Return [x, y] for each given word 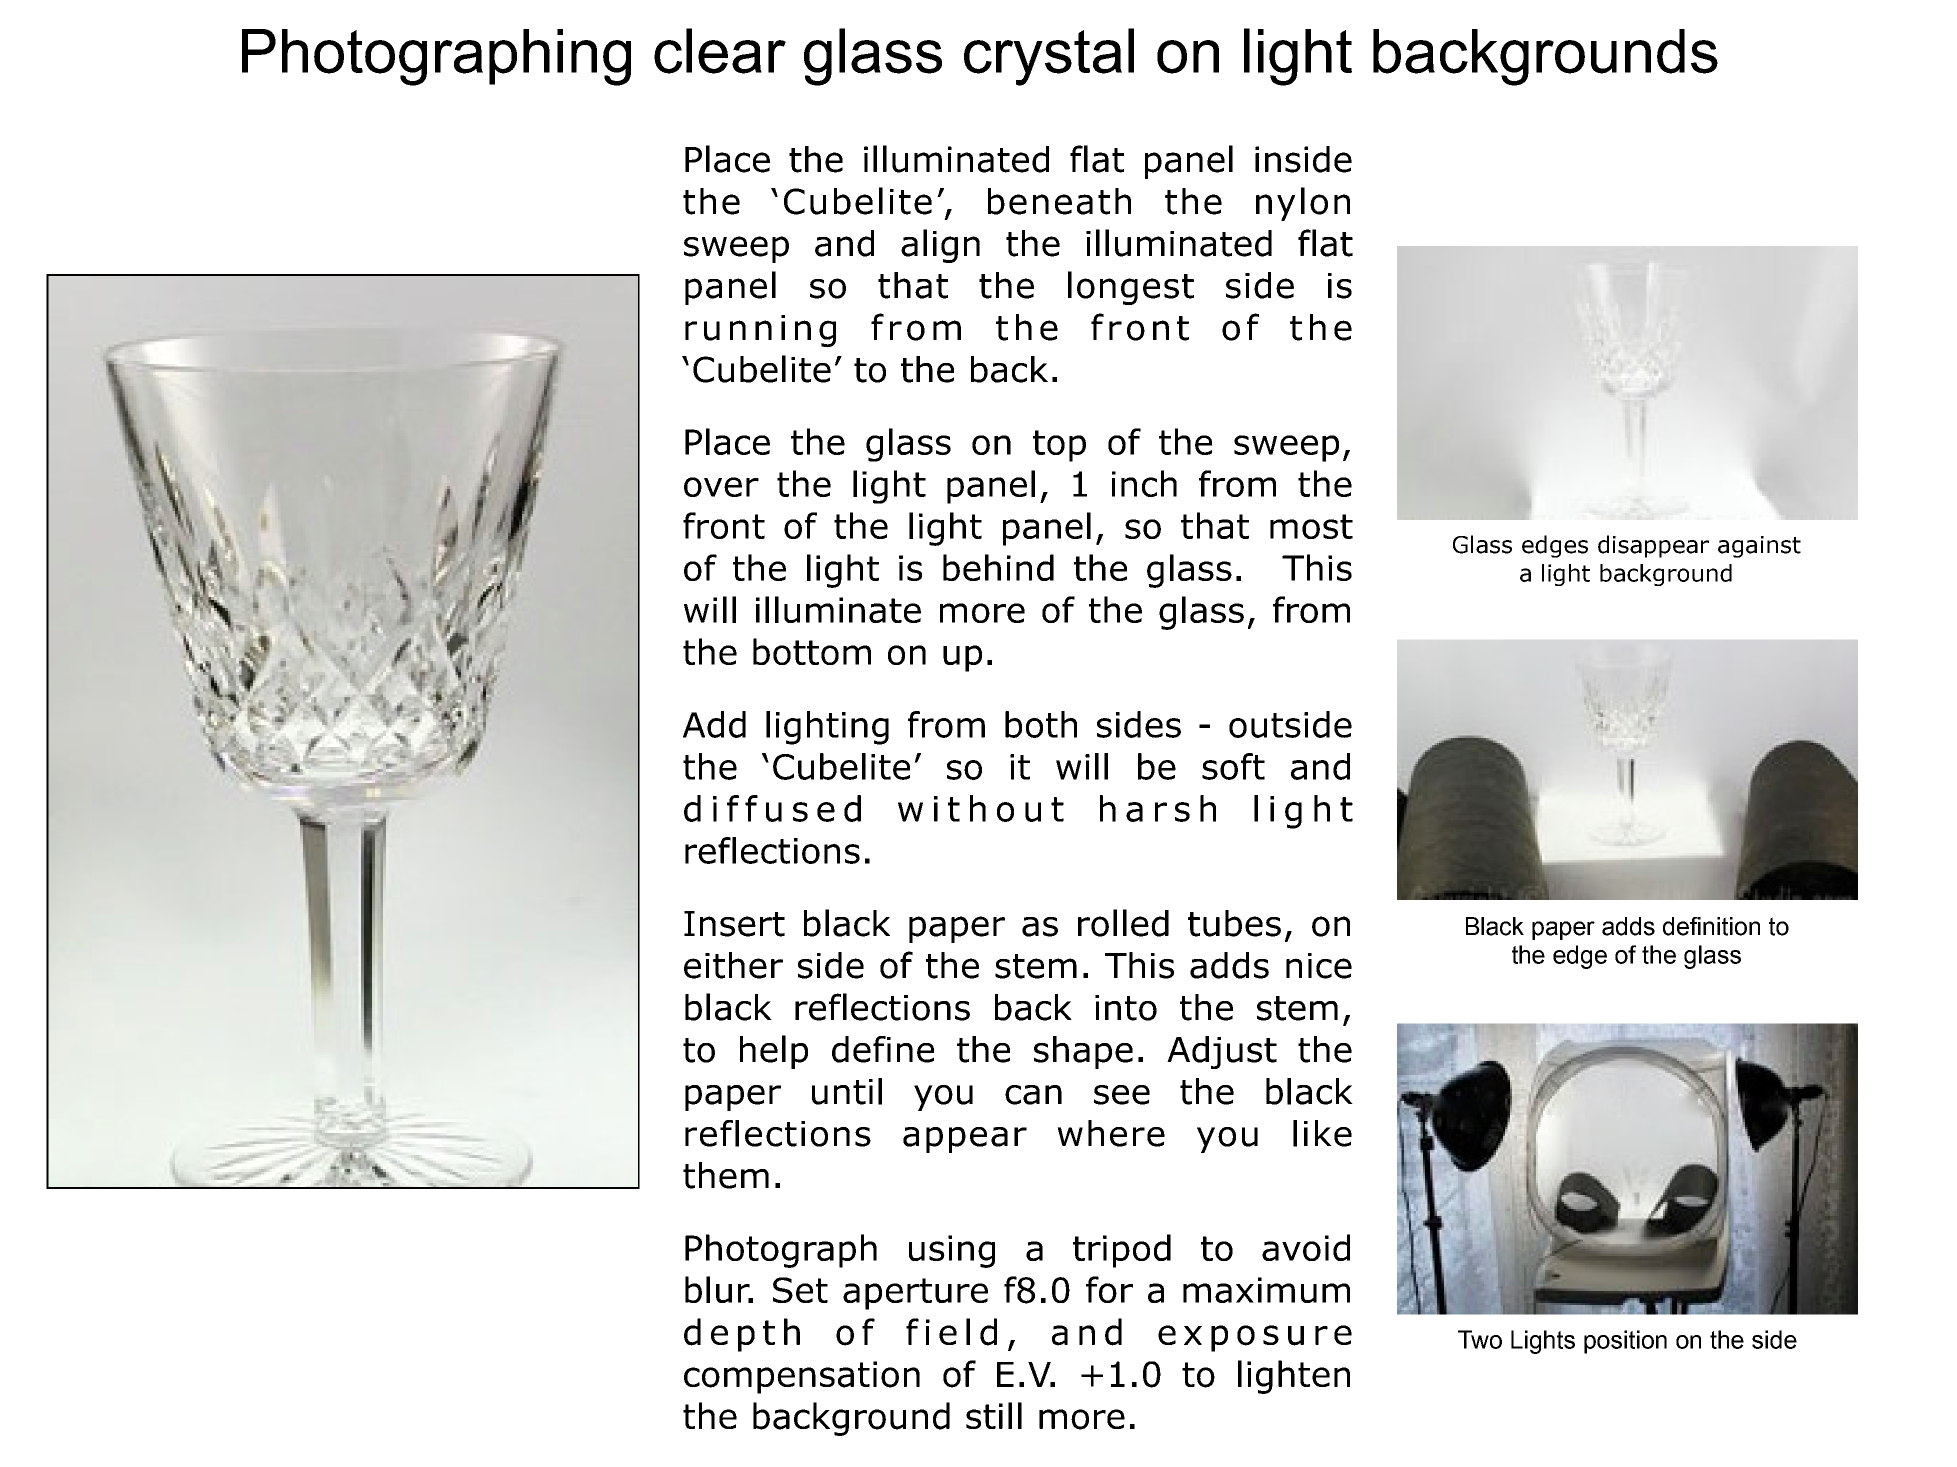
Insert [734, 924]
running [760, 331]
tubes [1234, 923]
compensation [802, 1377]
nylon [1303, 204]
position [1625, 1342]
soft [1233, 766]
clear [720, 51]
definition [1711, 926]
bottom [812, 651]
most [1311, 526]
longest [1131, 288]
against [1759, 547]
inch [1144, 483]
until [847, 1091]
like [1322, 1133]
